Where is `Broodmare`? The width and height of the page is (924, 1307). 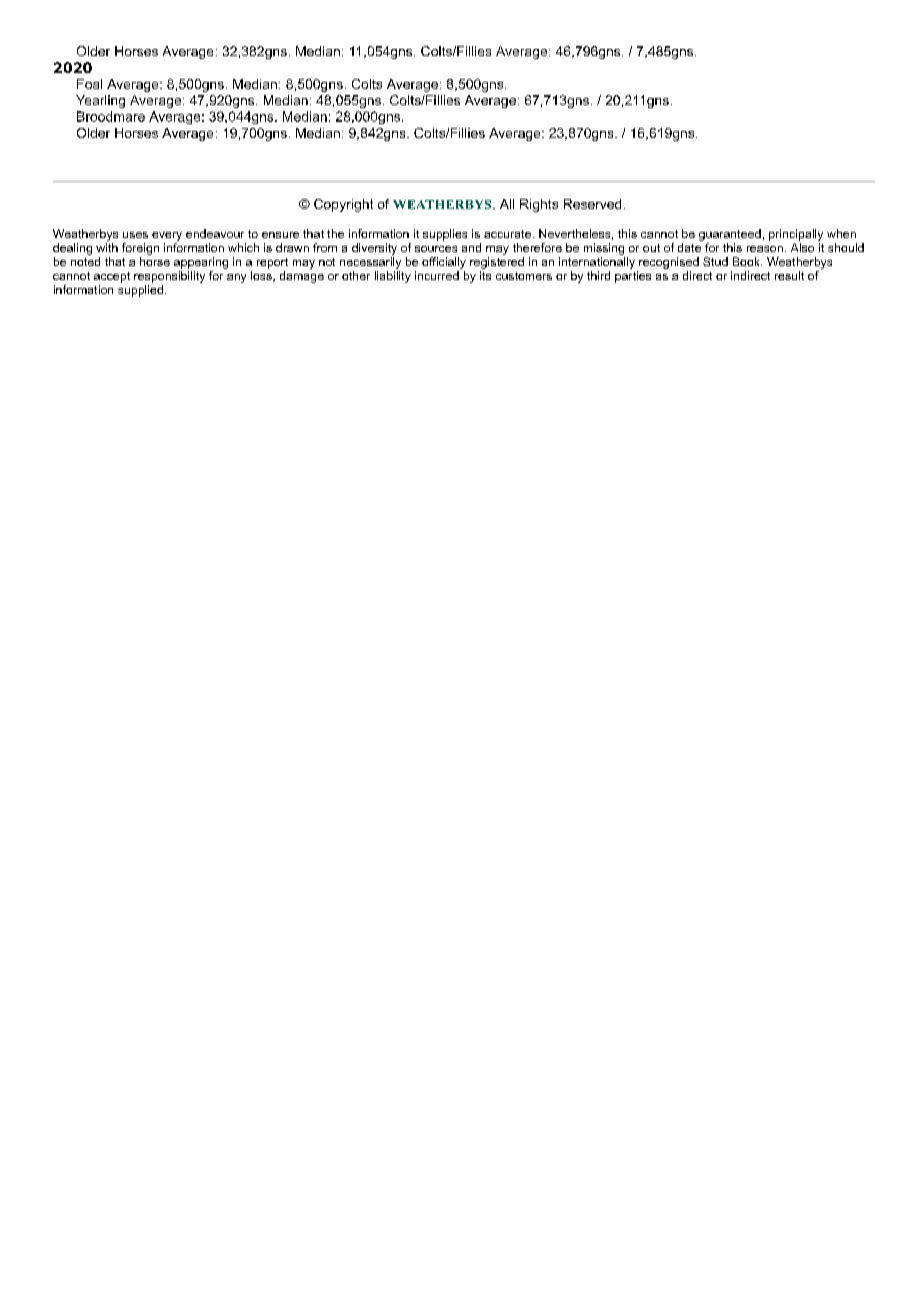 Broodmare is located at coordinates (111, 116).
